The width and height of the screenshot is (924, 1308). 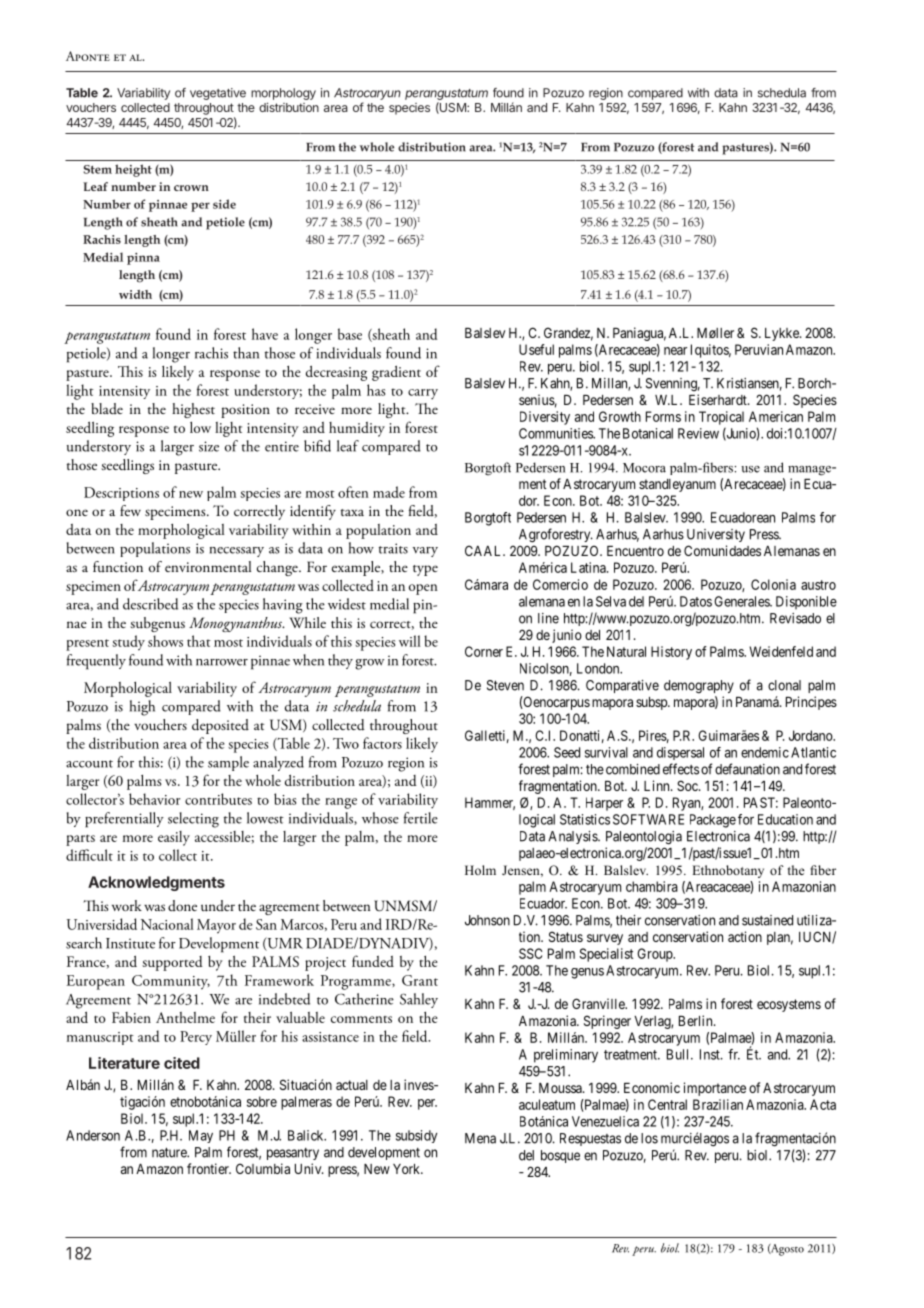 I want to click on shows, so click(x=165, y=641).
